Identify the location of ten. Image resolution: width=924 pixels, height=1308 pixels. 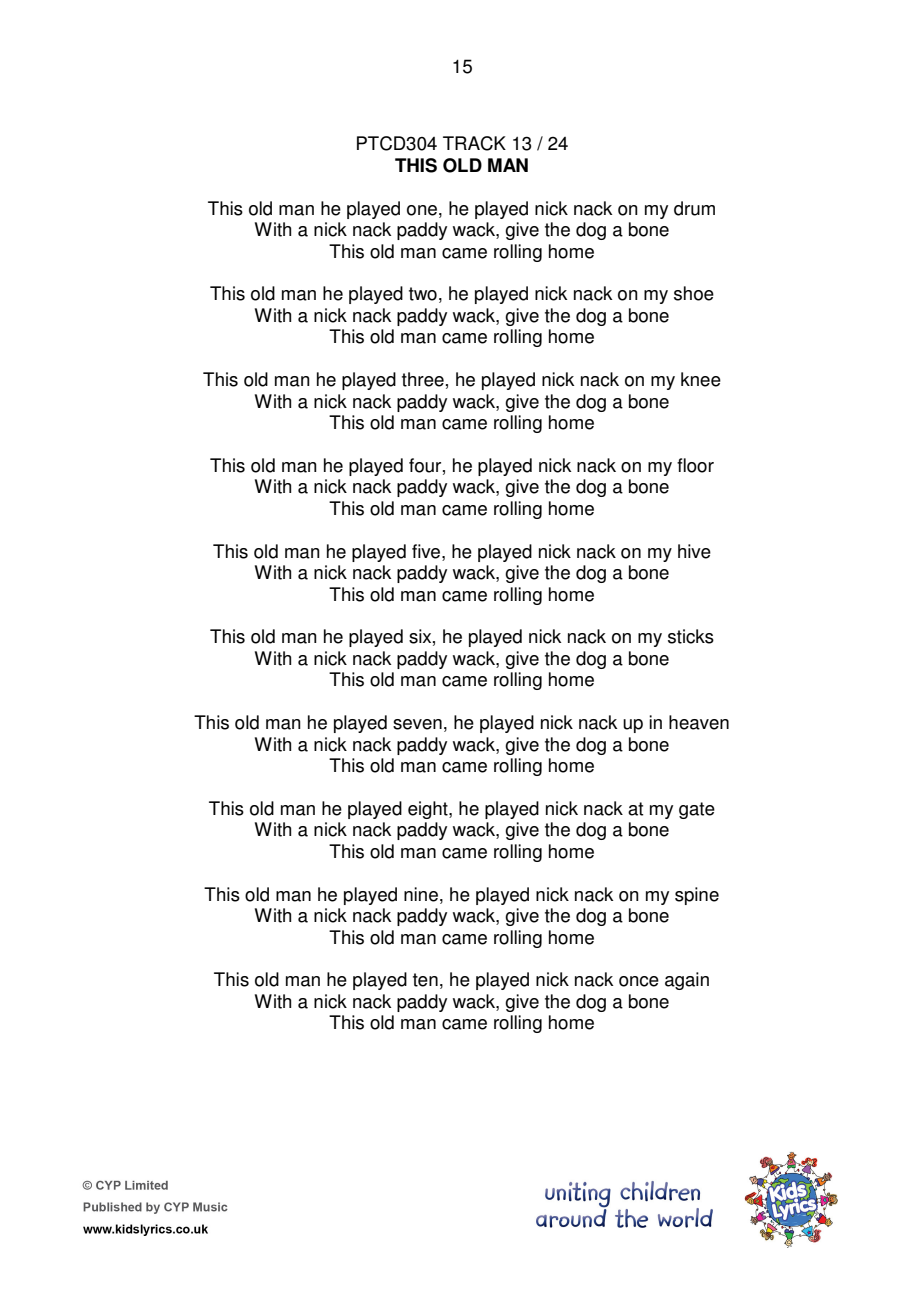
(425, 980).
